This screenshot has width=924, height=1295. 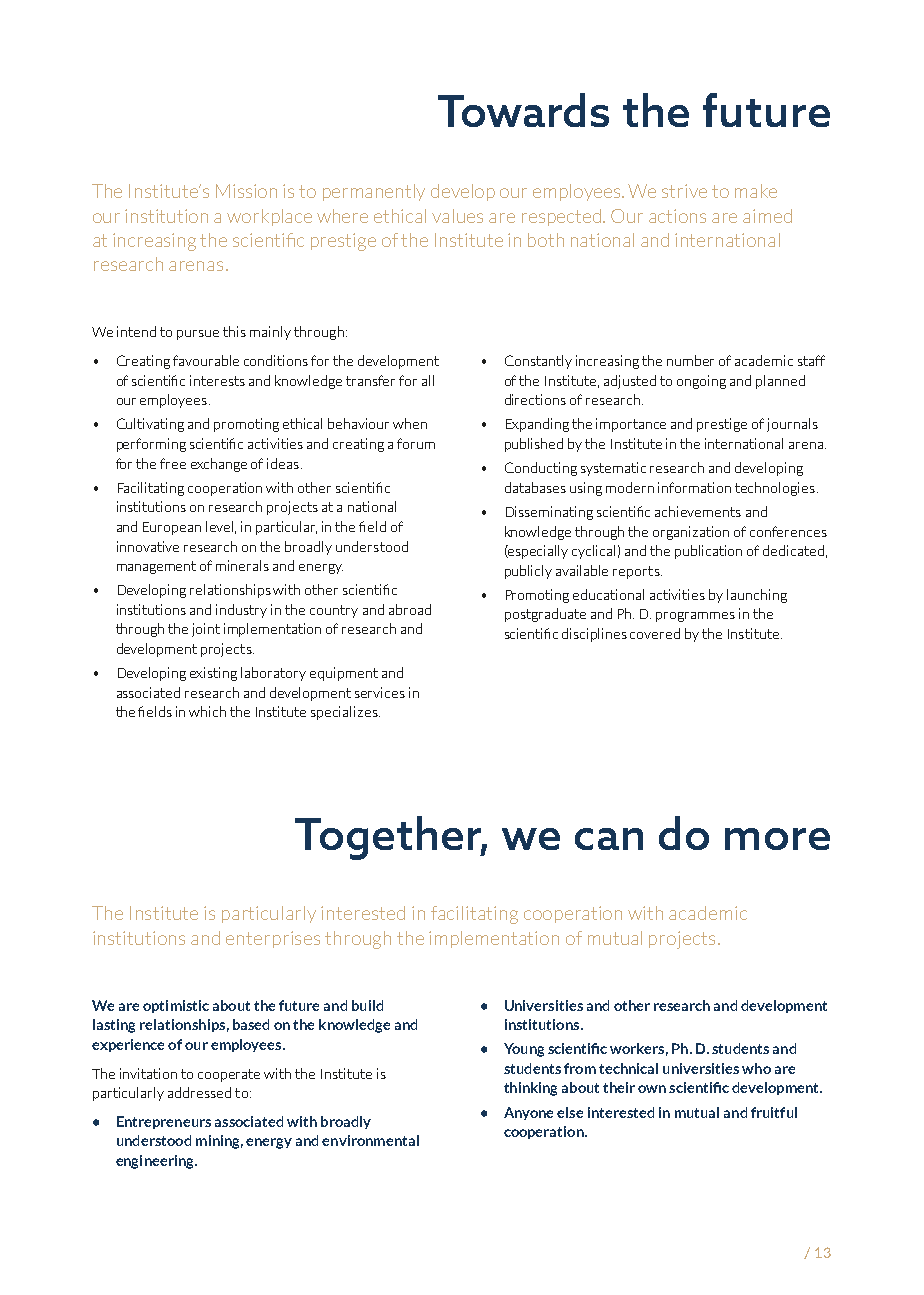 I want to click on make, so click(x=756, y=191).
